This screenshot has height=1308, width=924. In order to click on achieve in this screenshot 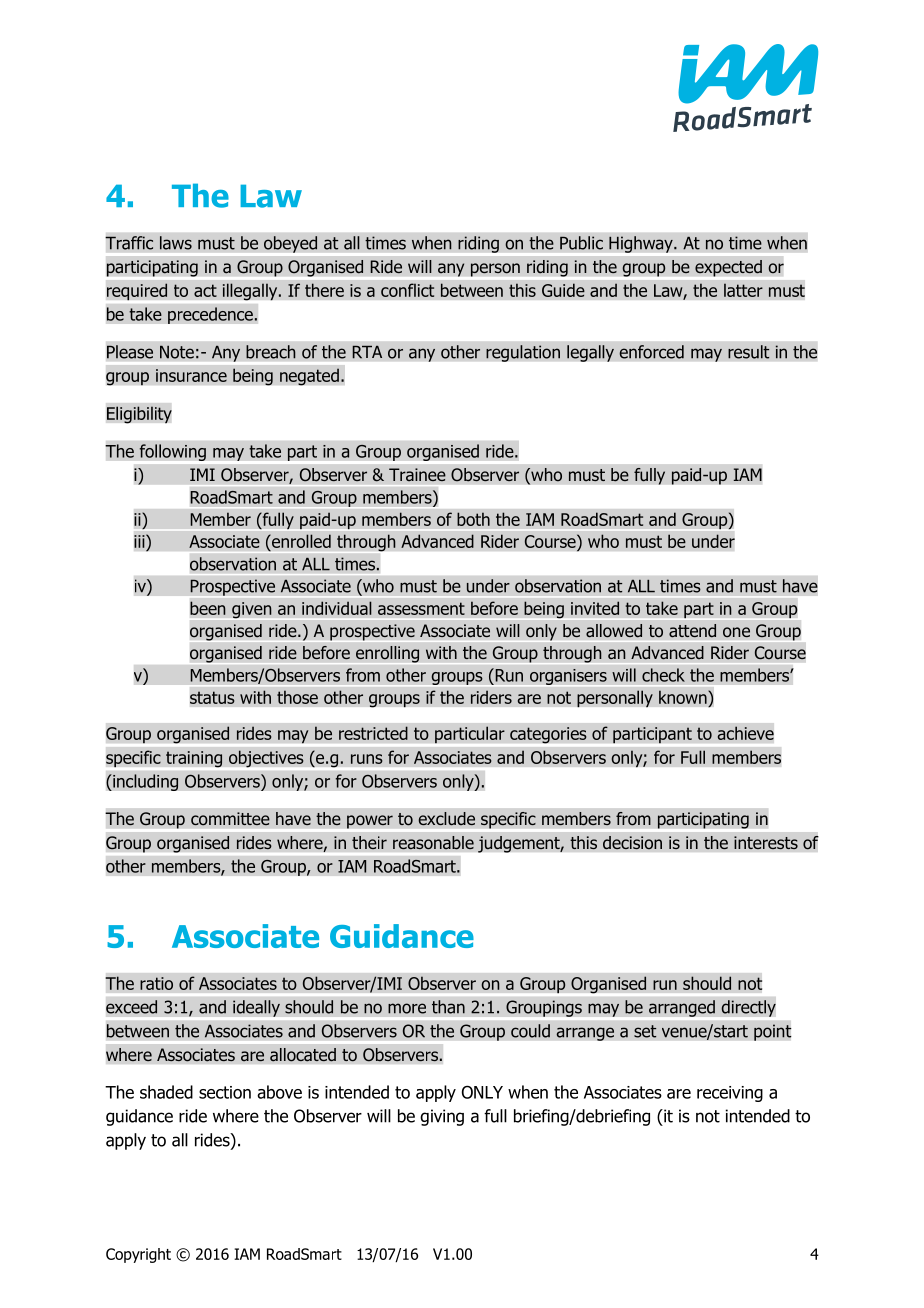, I will do `click(745, 733)`.
